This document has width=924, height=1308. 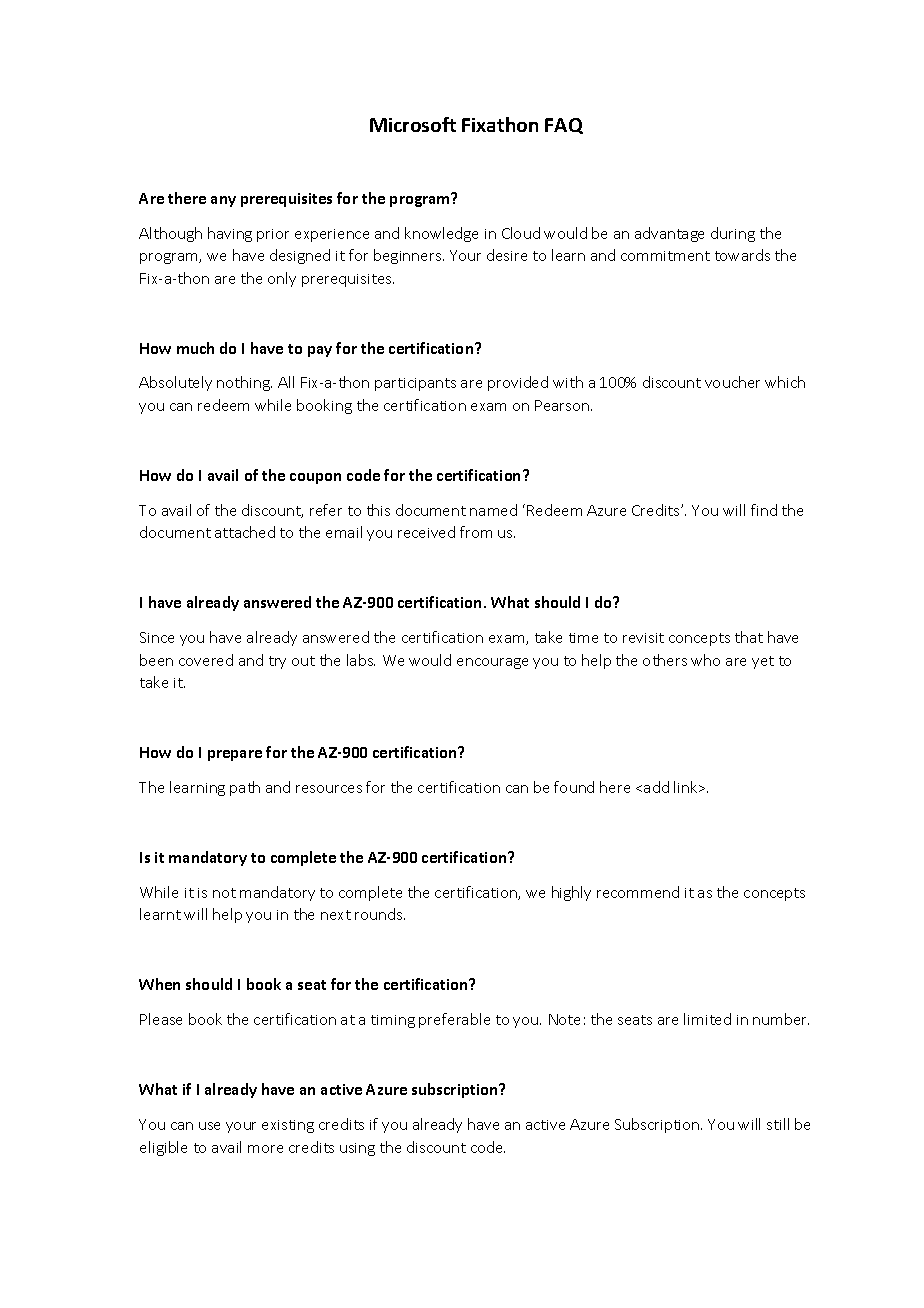 What do you see at coordinates (245, 532) in the document?
I see `attached` at bounding box center [245, 532].
